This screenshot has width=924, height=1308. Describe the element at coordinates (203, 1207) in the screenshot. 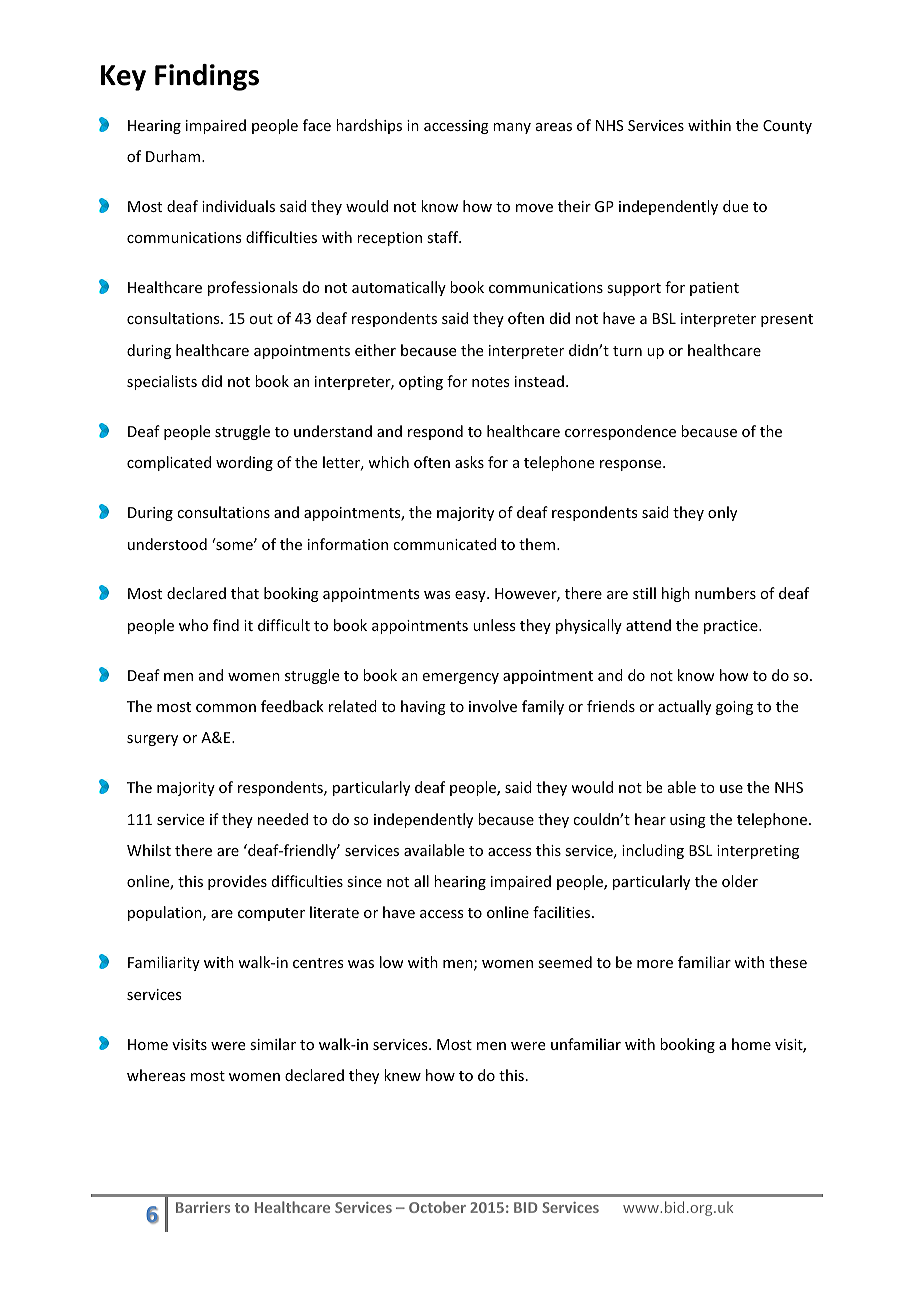

I see `Barriers` at that location.
